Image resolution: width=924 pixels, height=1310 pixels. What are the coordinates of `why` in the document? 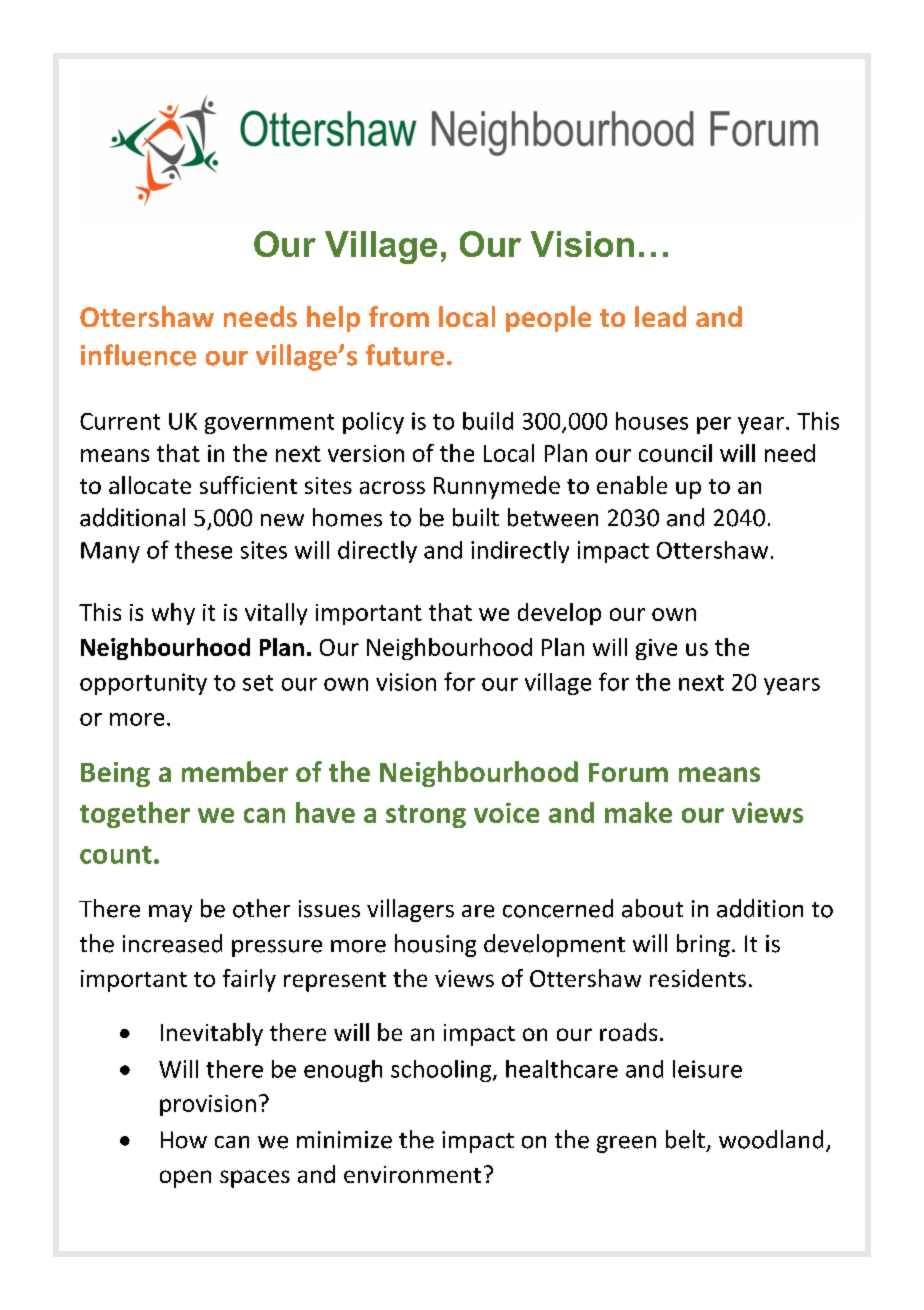 It's located at (173, 614).
